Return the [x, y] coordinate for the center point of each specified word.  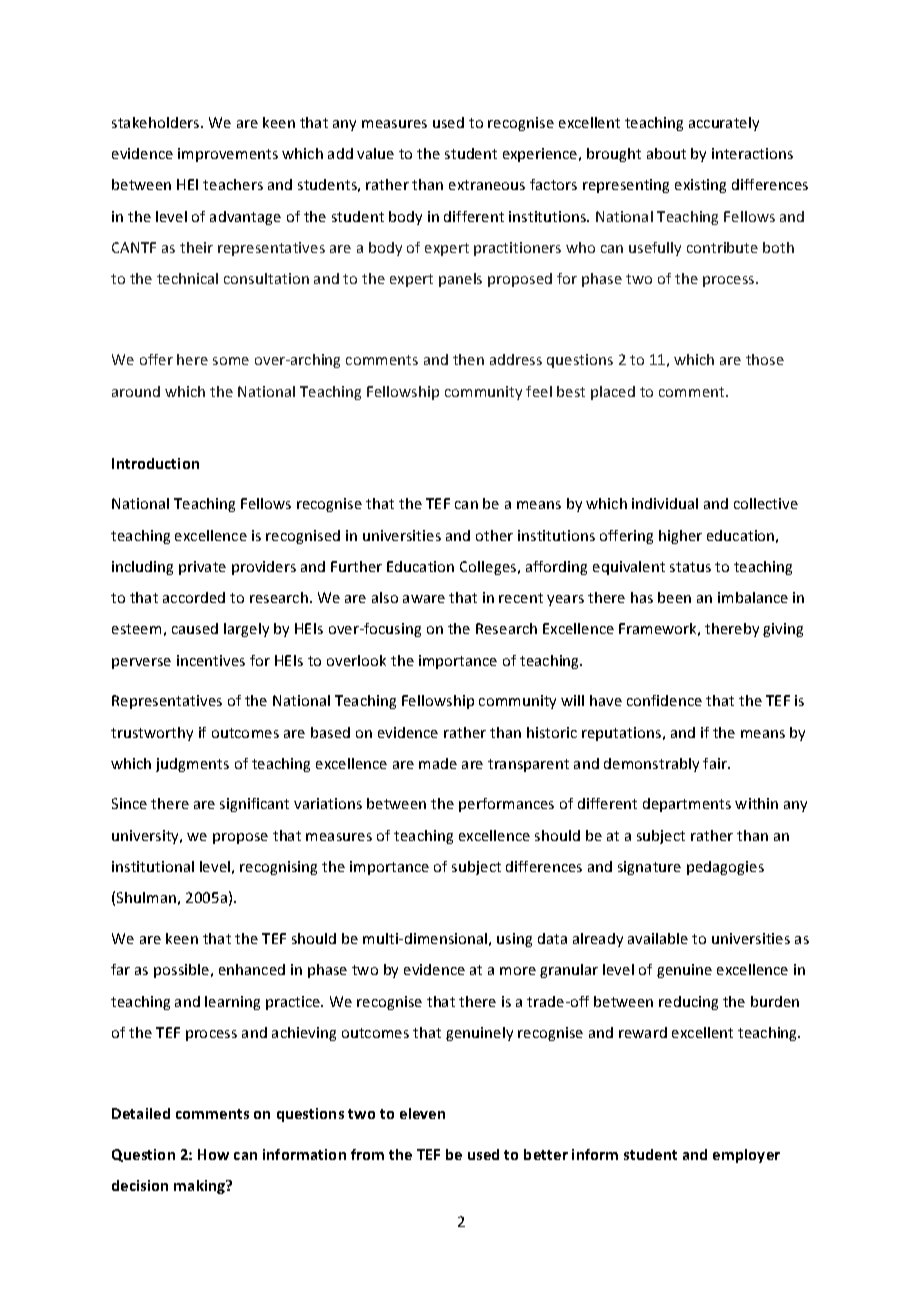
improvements [228, 155]
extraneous [487, 185]
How [213, 1154]
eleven [422, 1113]
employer [746, 1156]
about [666, 153]
